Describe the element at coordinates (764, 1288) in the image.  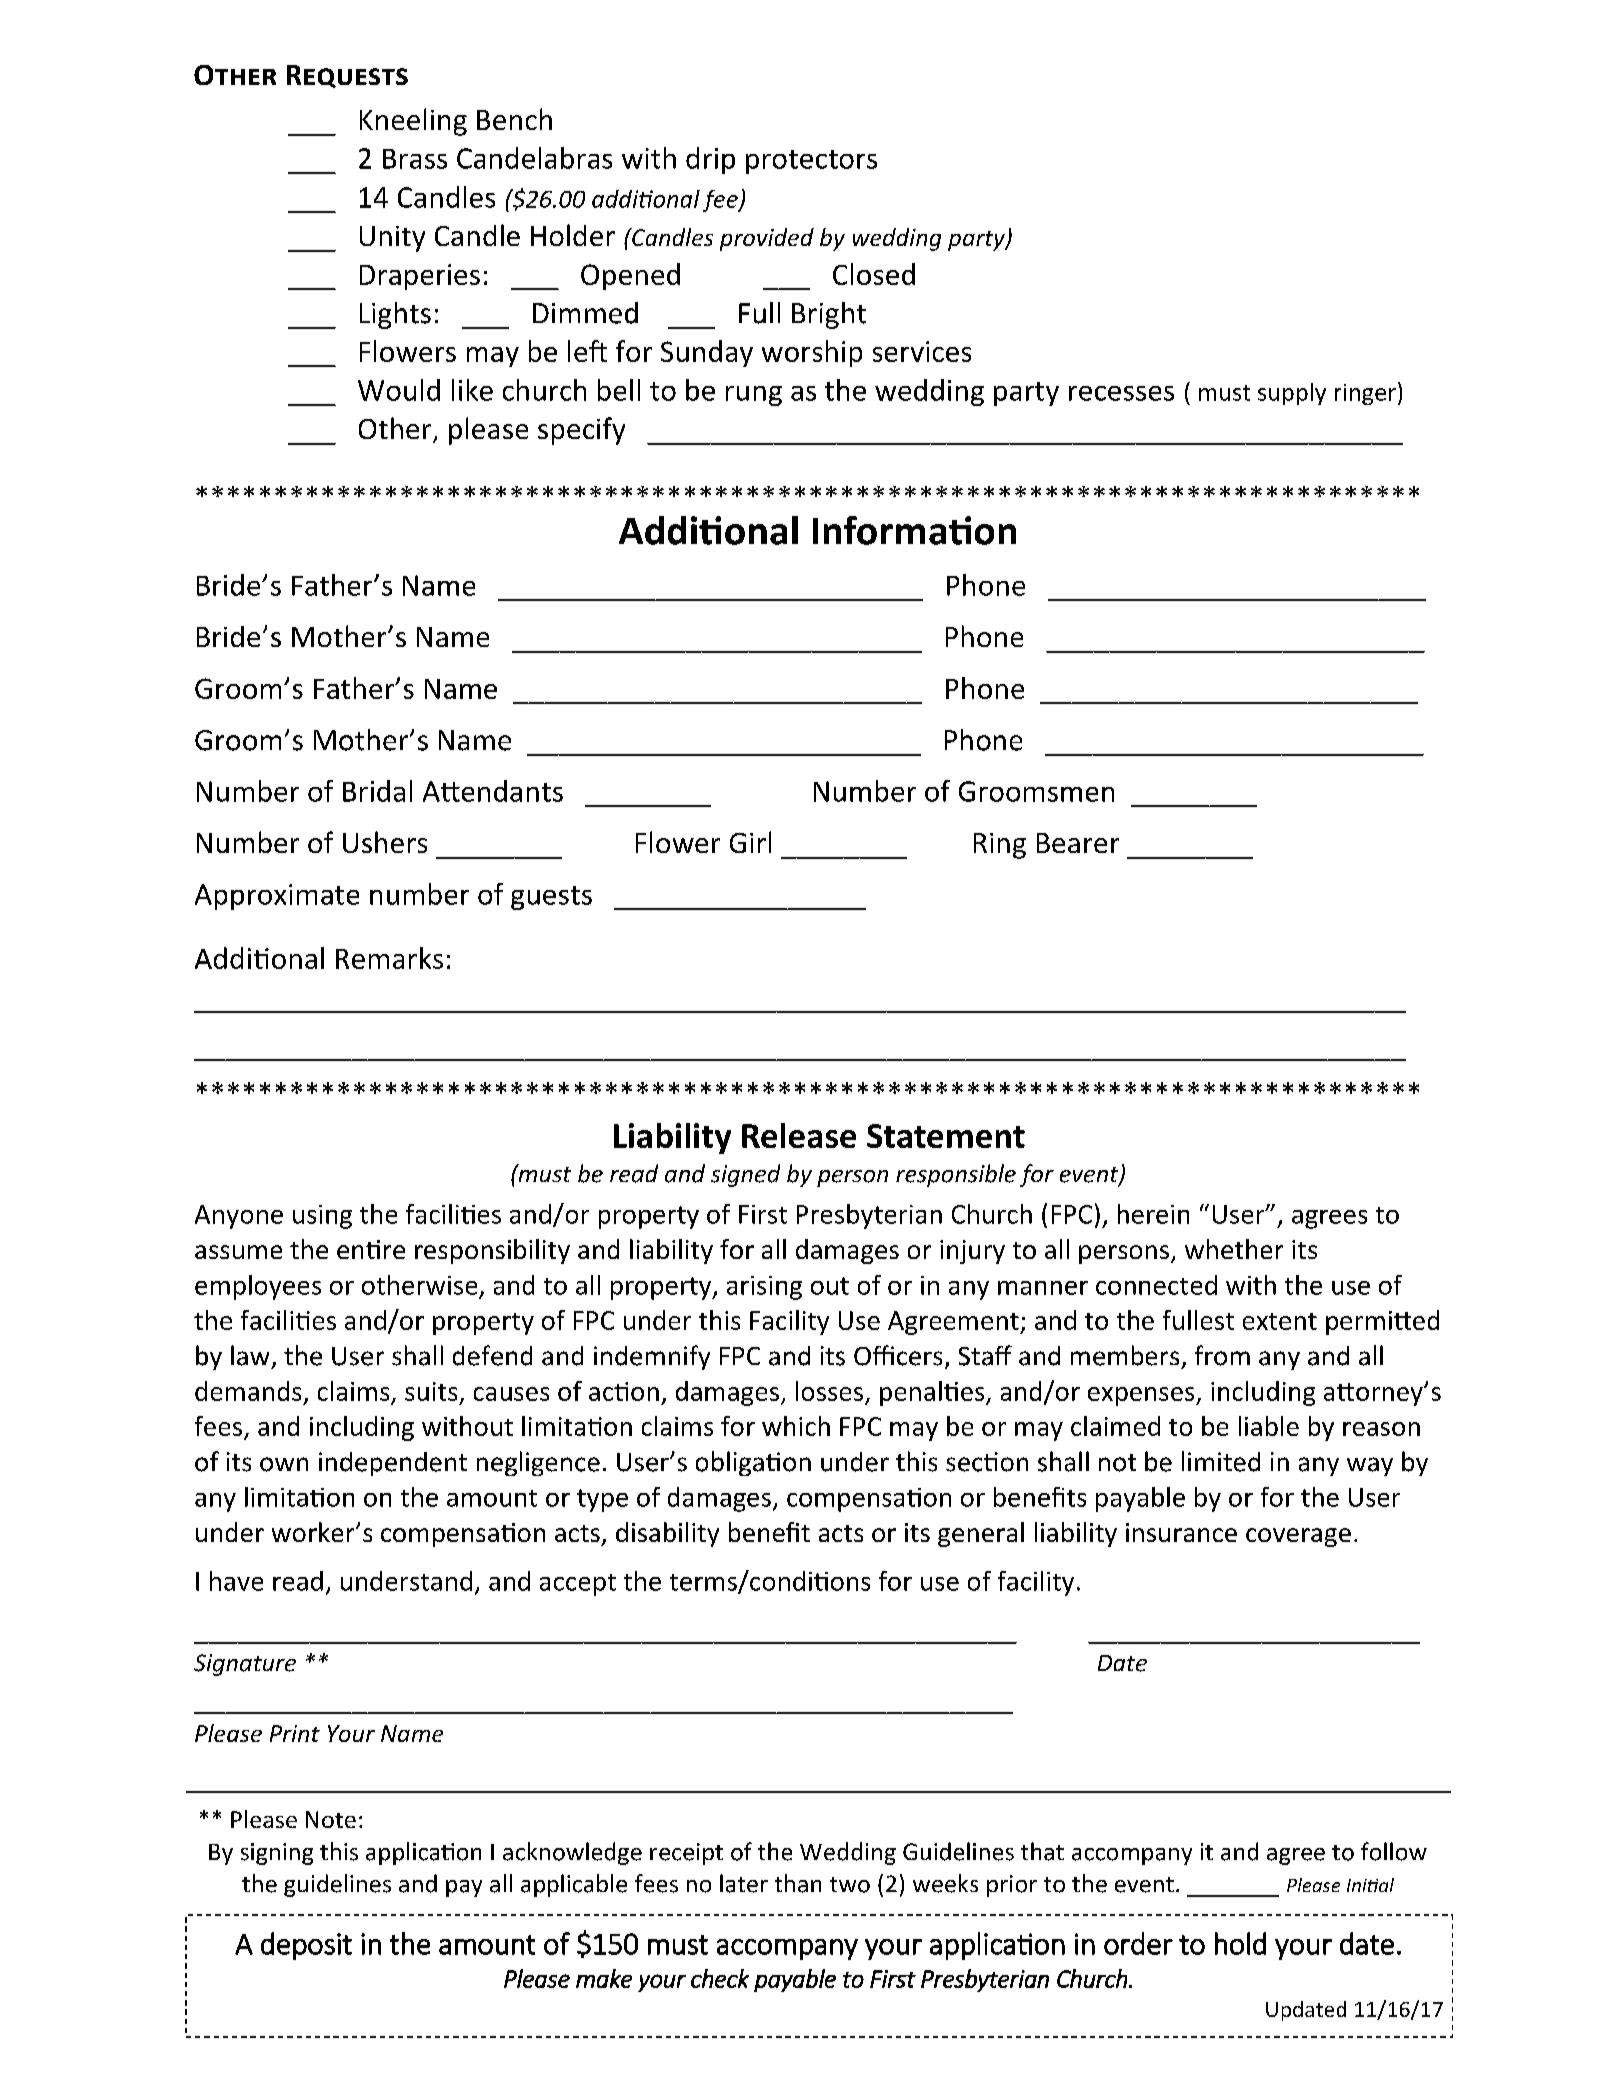
I see `arising` at that location.
